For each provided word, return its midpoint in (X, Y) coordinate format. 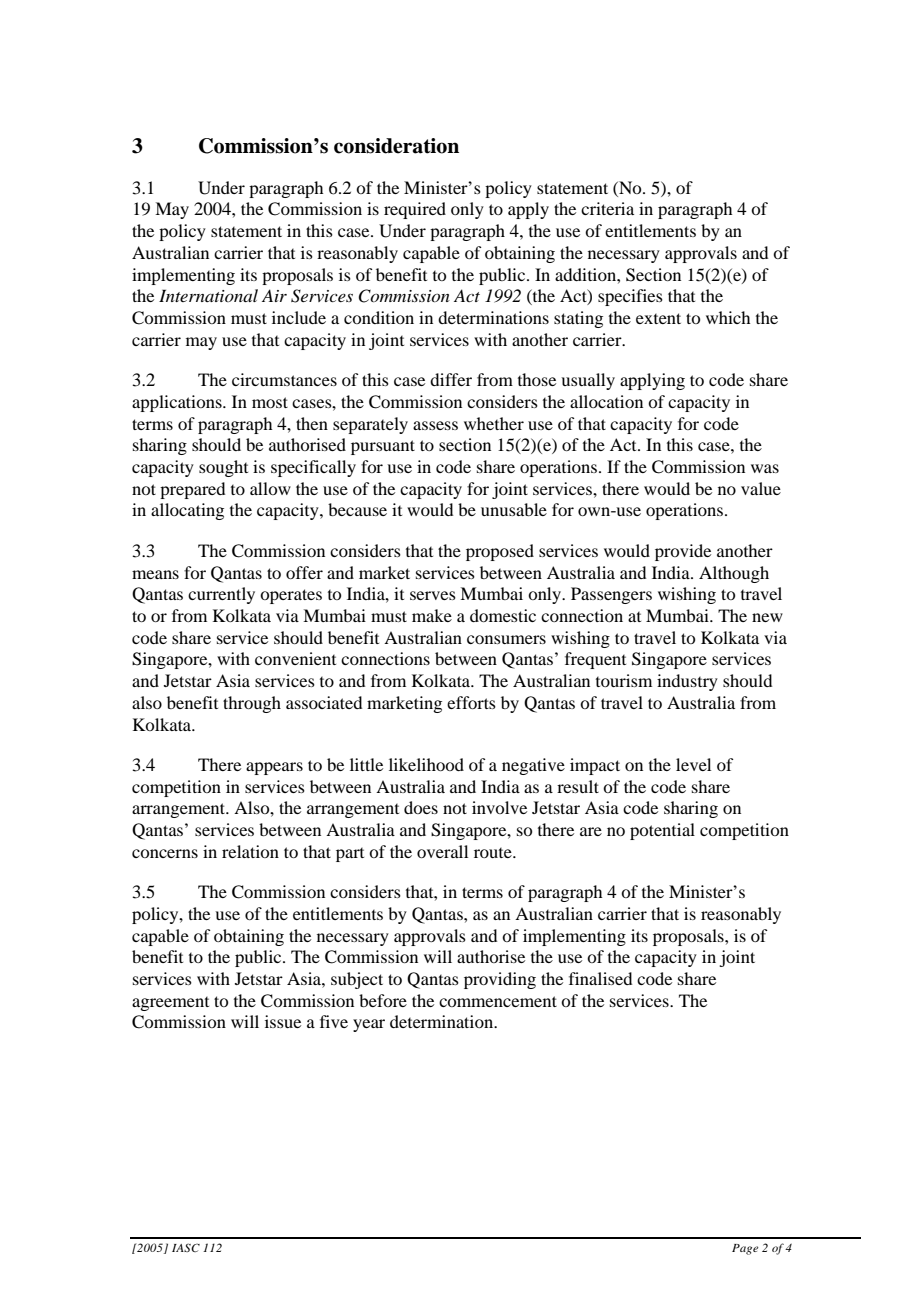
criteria (607, 208)
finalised (600, 978)
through (252, 704)
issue (283, 1021)
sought (223, 468)
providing (500, 980)
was (765, 468)
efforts (471, 702)
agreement (170, 1004)
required (415, 210)
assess (435, 425)
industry (687, 682)
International (208, 295)
